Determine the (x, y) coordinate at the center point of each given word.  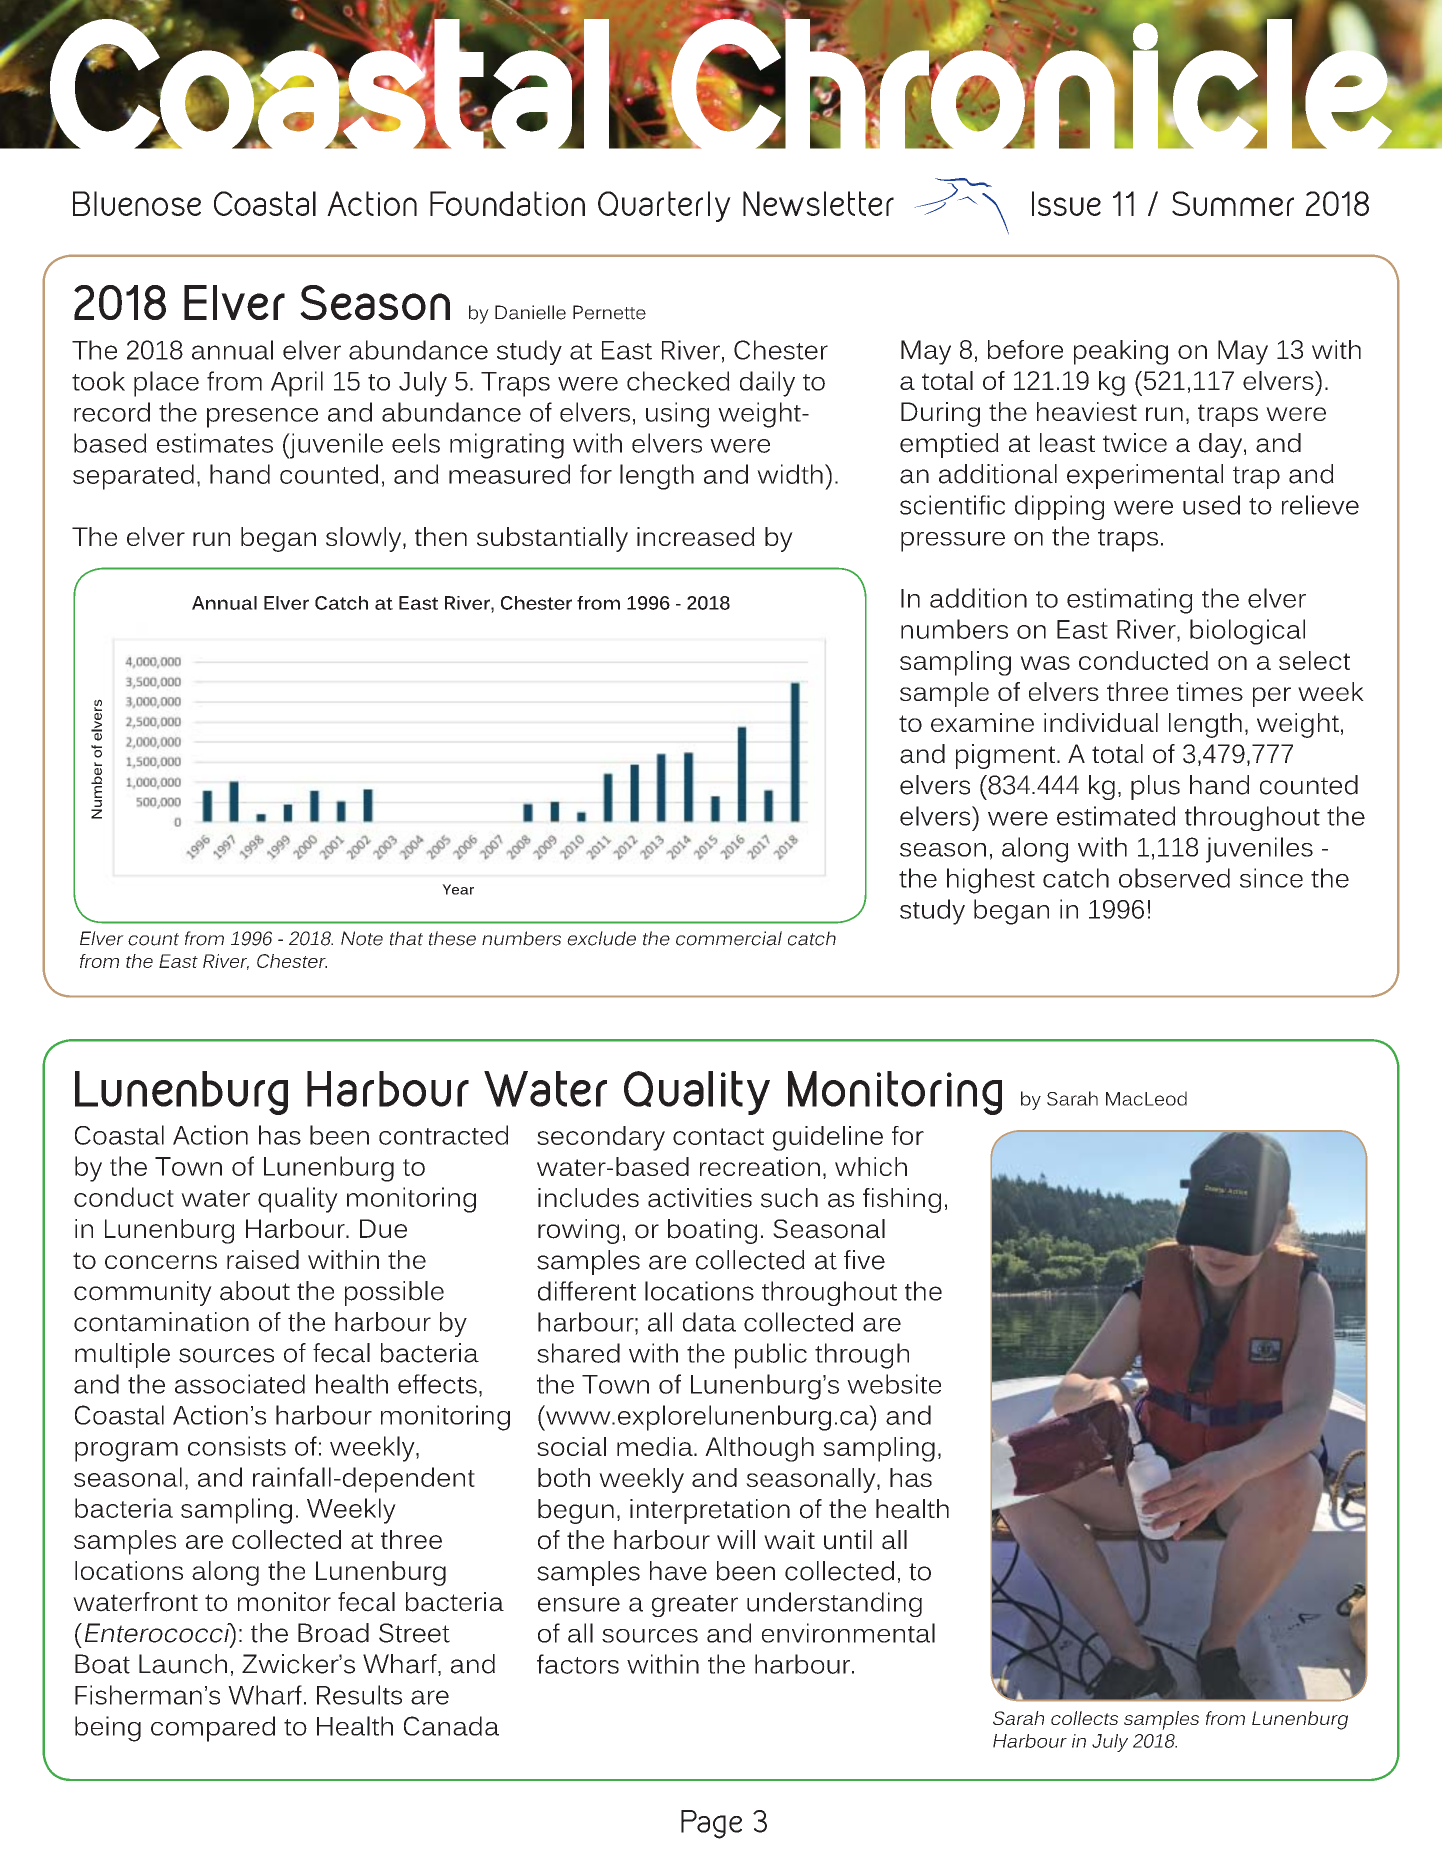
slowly (365, 539)
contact (718, 1136)
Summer (1233, 203)
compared (213, 1729)
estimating (1130, 601)
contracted (443, 1135)
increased (696, 536)
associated (240, 1384)
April (297, 384)
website (894, 1384)
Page (711, 1824)
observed (1174, 878)
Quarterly (664, 206)
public (771, 1356)
